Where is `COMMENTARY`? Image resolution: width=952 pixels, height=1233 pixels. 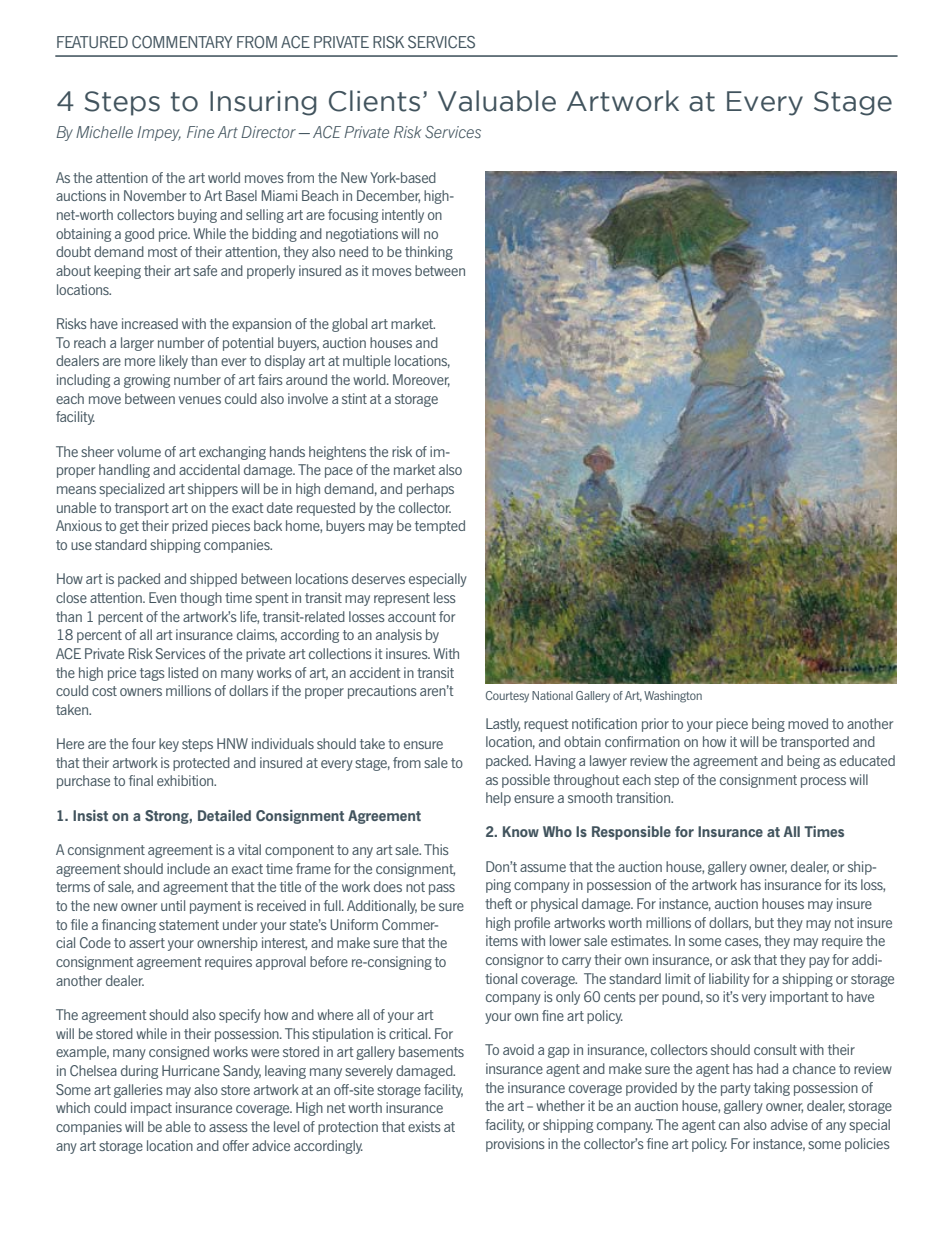
COMMENTARY is located at coordinates (182, 42).
